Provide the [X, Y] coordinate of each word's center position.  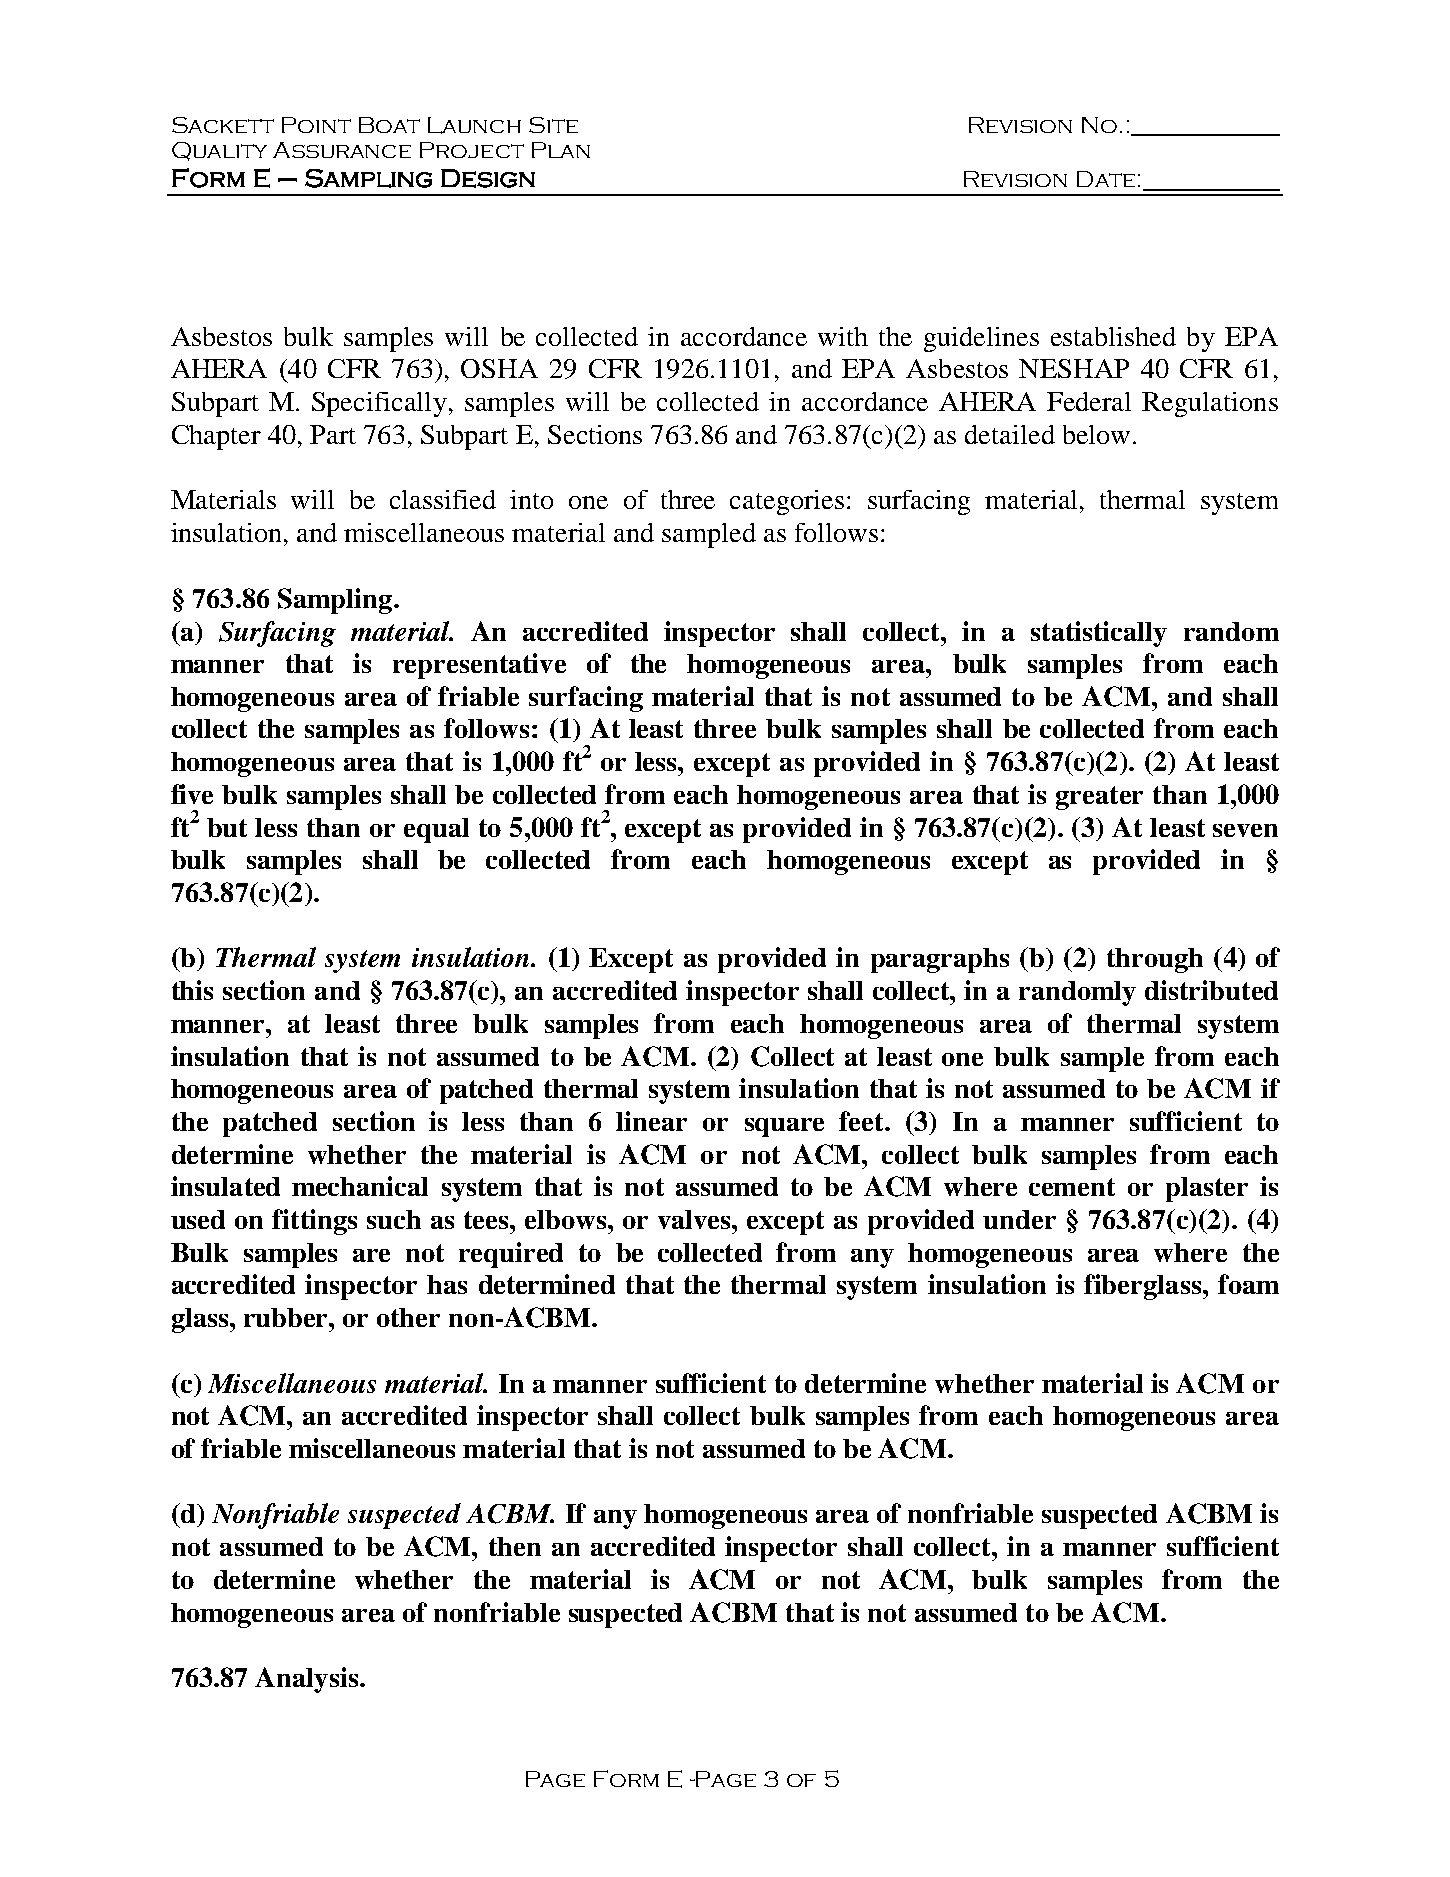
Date [1106, 179]
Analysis [306, 1680]
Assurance [342, 150]
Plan [561, 150]
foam [1248, 1284]
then [515, 1546]
